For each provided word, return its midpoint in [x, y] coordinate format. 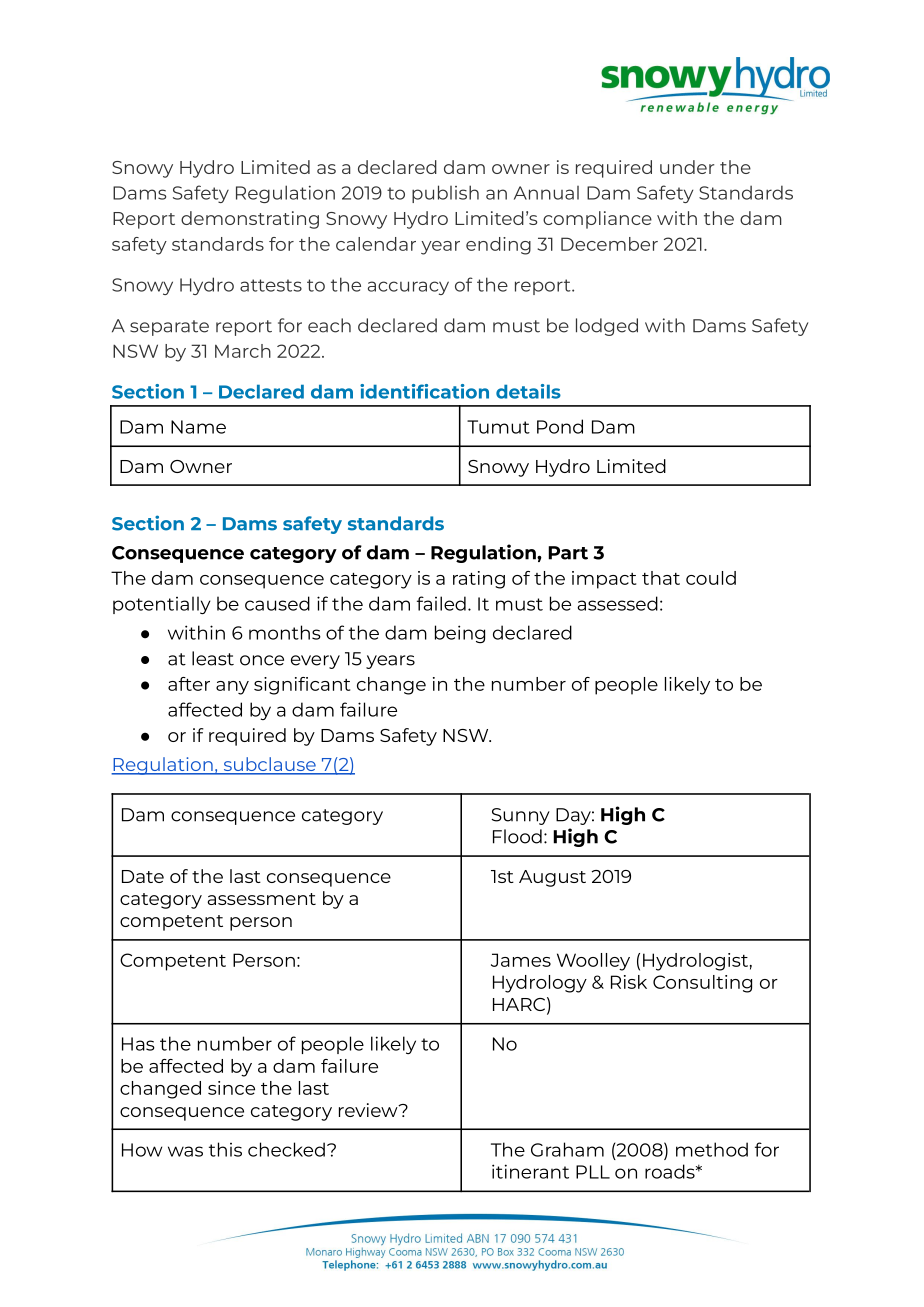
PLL [593, 1172]
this [225, 1149]
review [369, 1110]
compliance [597, 220]
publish [445, 194]
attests [271, 285]
